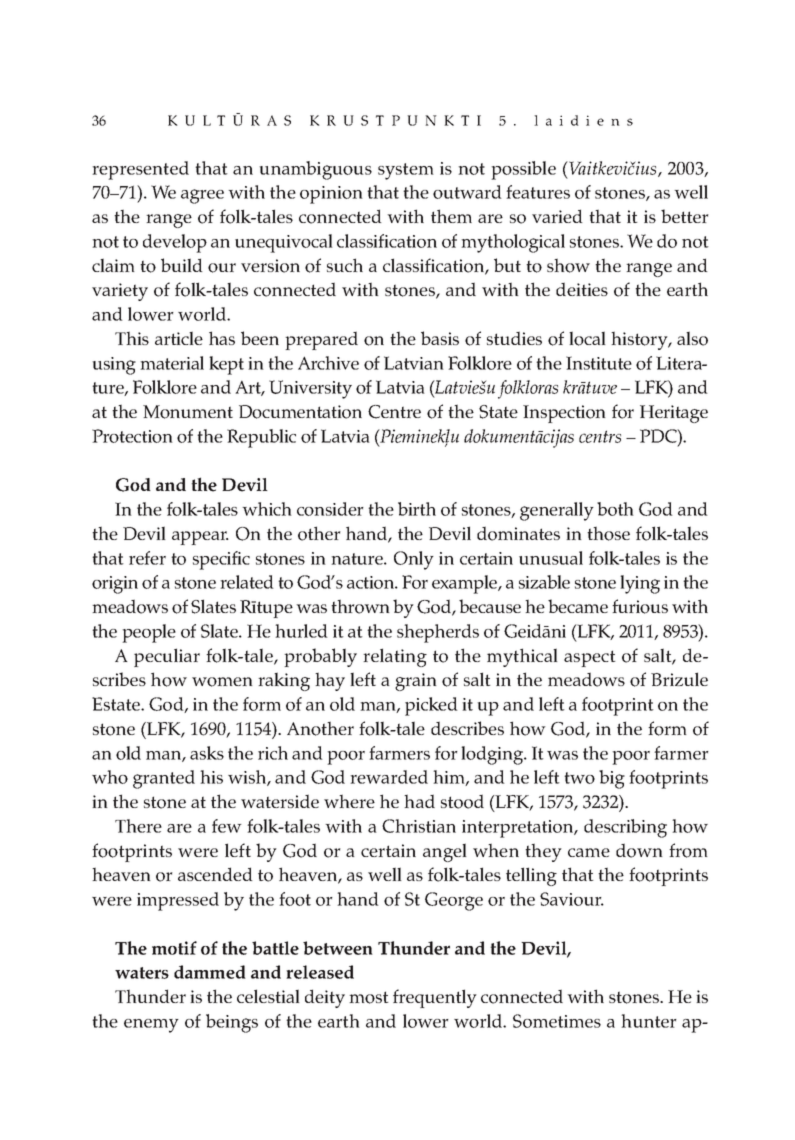  Describe the element at coordinates (202, 196) in the screenshot. I see `agree` at that location.
